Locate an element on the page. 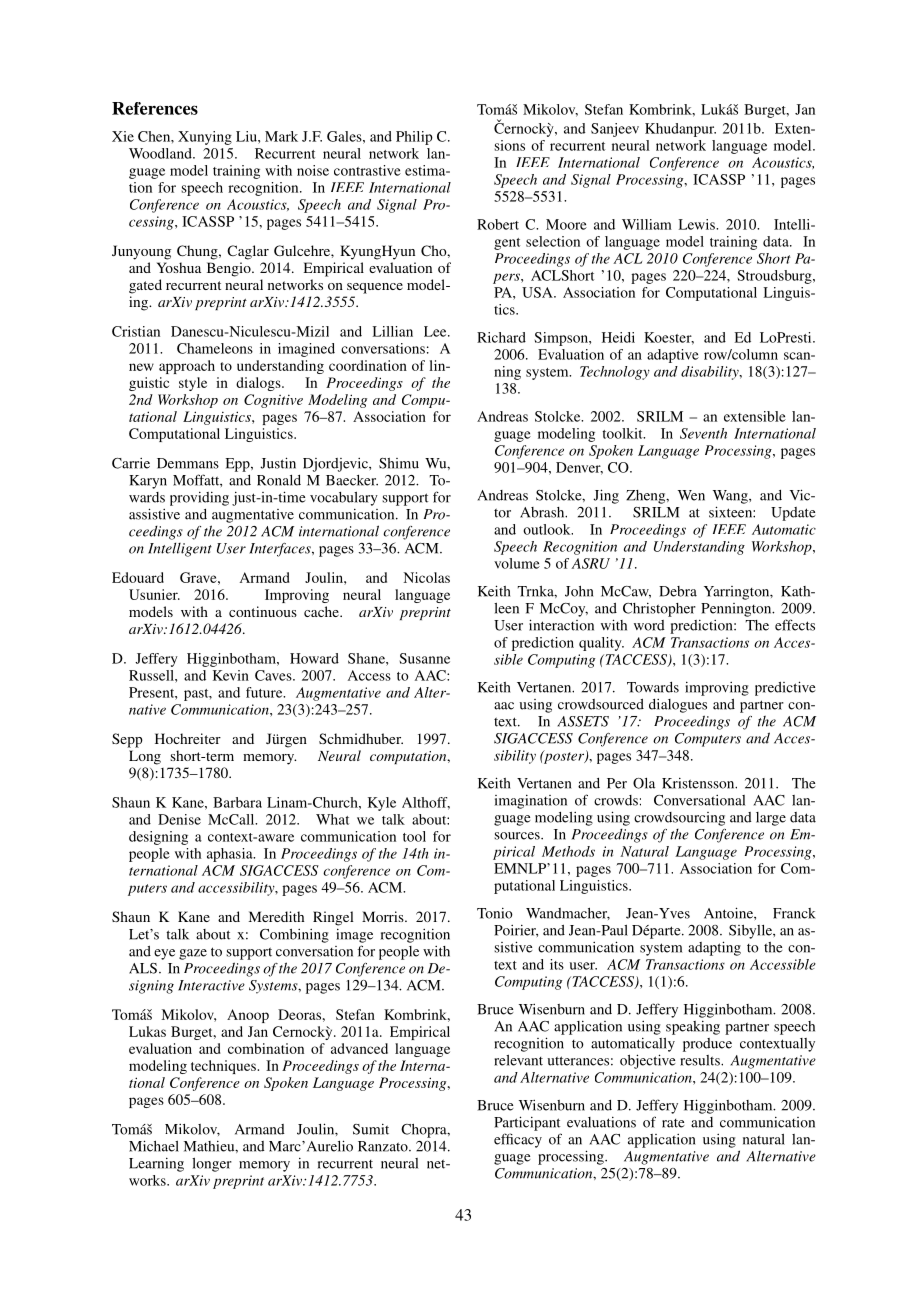 The width and height of the page is (924, 1308). Lillian is located at coordinates (392, 331).
